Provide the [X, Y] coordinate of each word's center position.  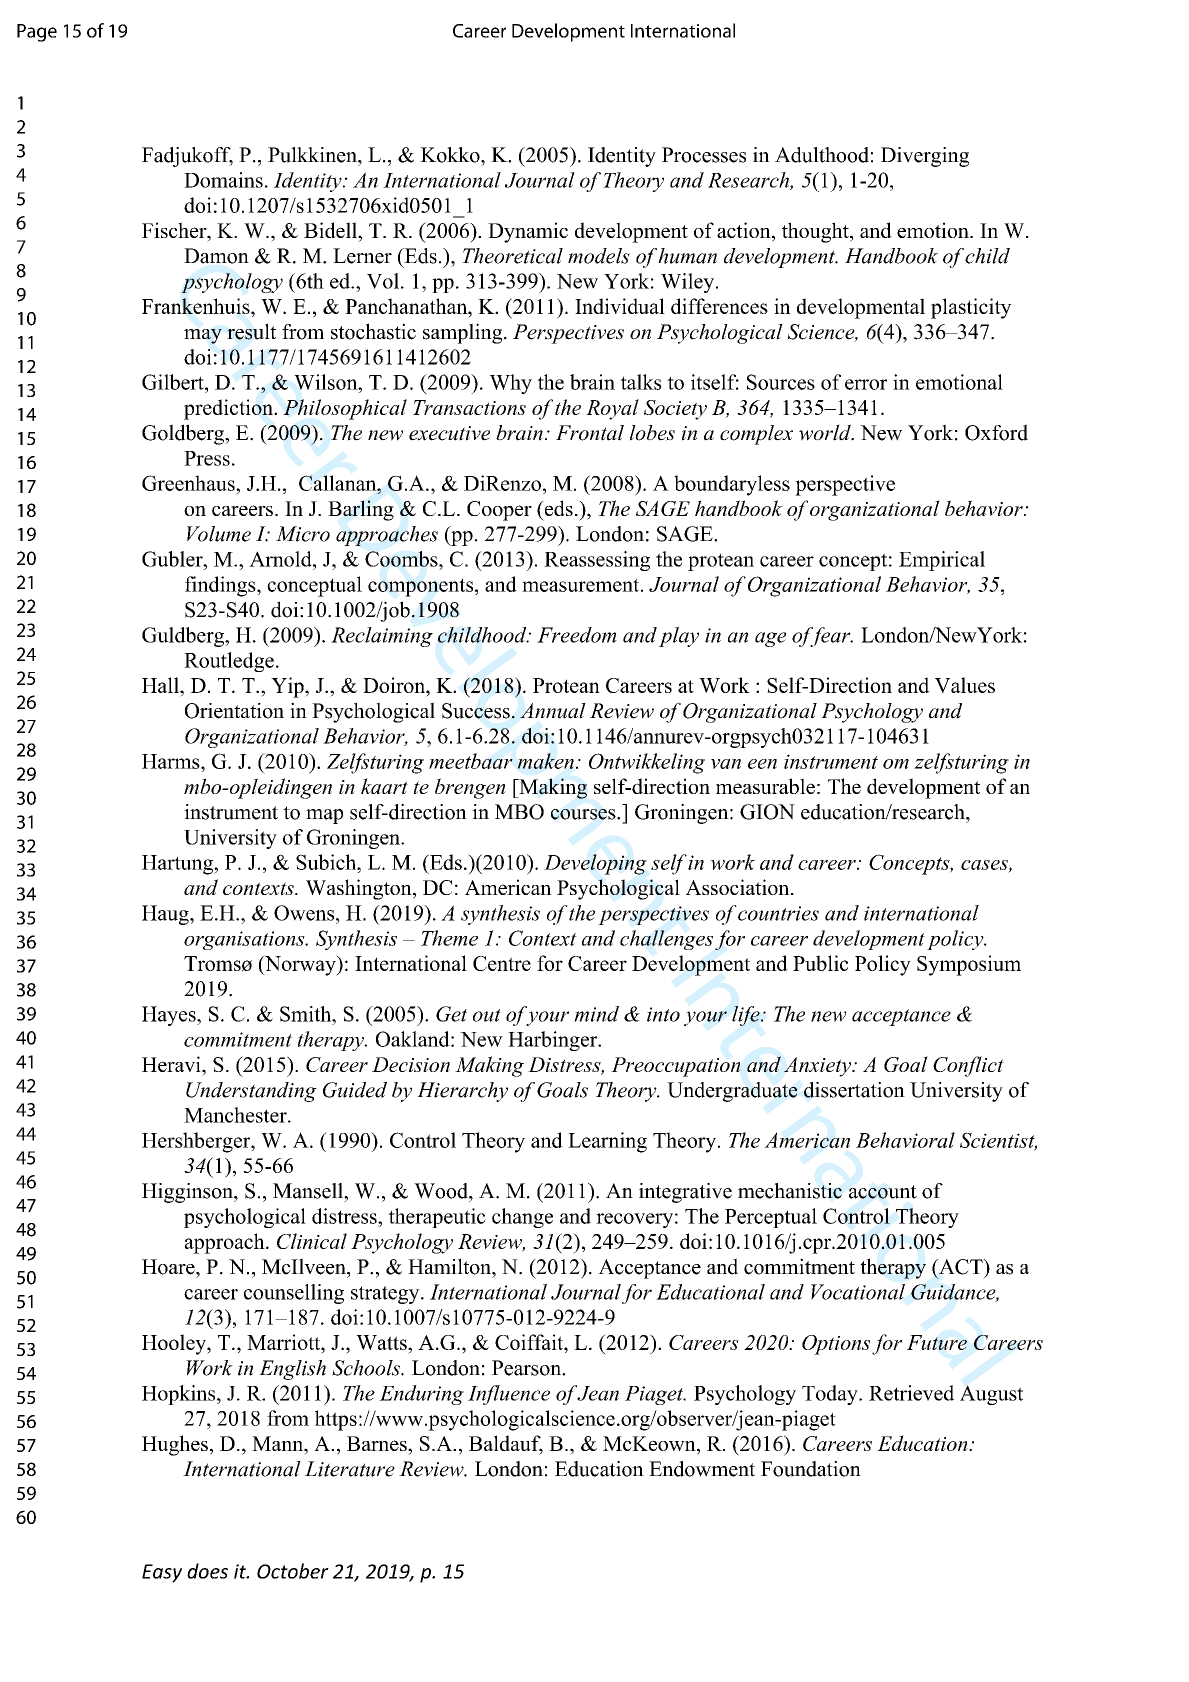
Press [207, 458]
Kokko [451, 155]
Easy [162, 1573]
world [826, 432]
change [522, 1218]
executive [449, 433]
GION [767, 812]
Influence [509, 1395]
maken [546, 761]
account [883, 1192]
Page [37, 33]
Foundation [811, 1469]
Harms [172, 761]
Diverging [925, 157]
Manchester [236, 1115]
